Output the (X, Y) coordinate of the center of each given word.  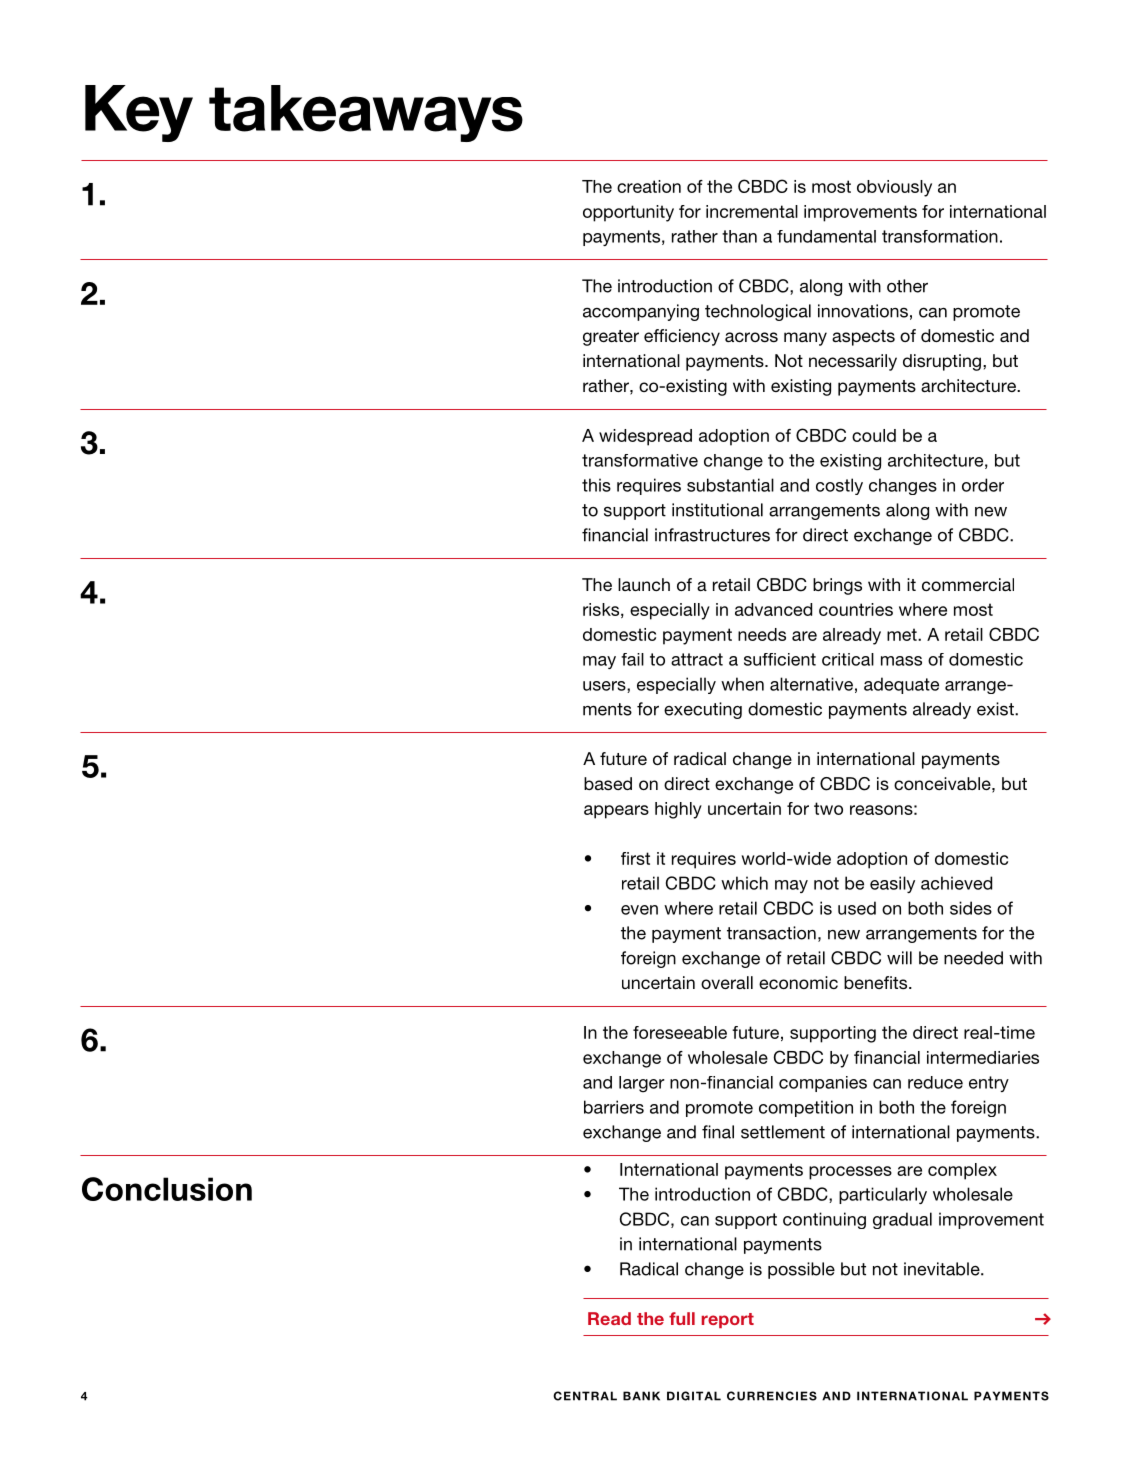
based (608, 783)
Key (139, 113)
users (605, 687)
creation (649, 186)
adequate (901, 685)
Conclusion (167, 1189)
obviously (894, 188)
